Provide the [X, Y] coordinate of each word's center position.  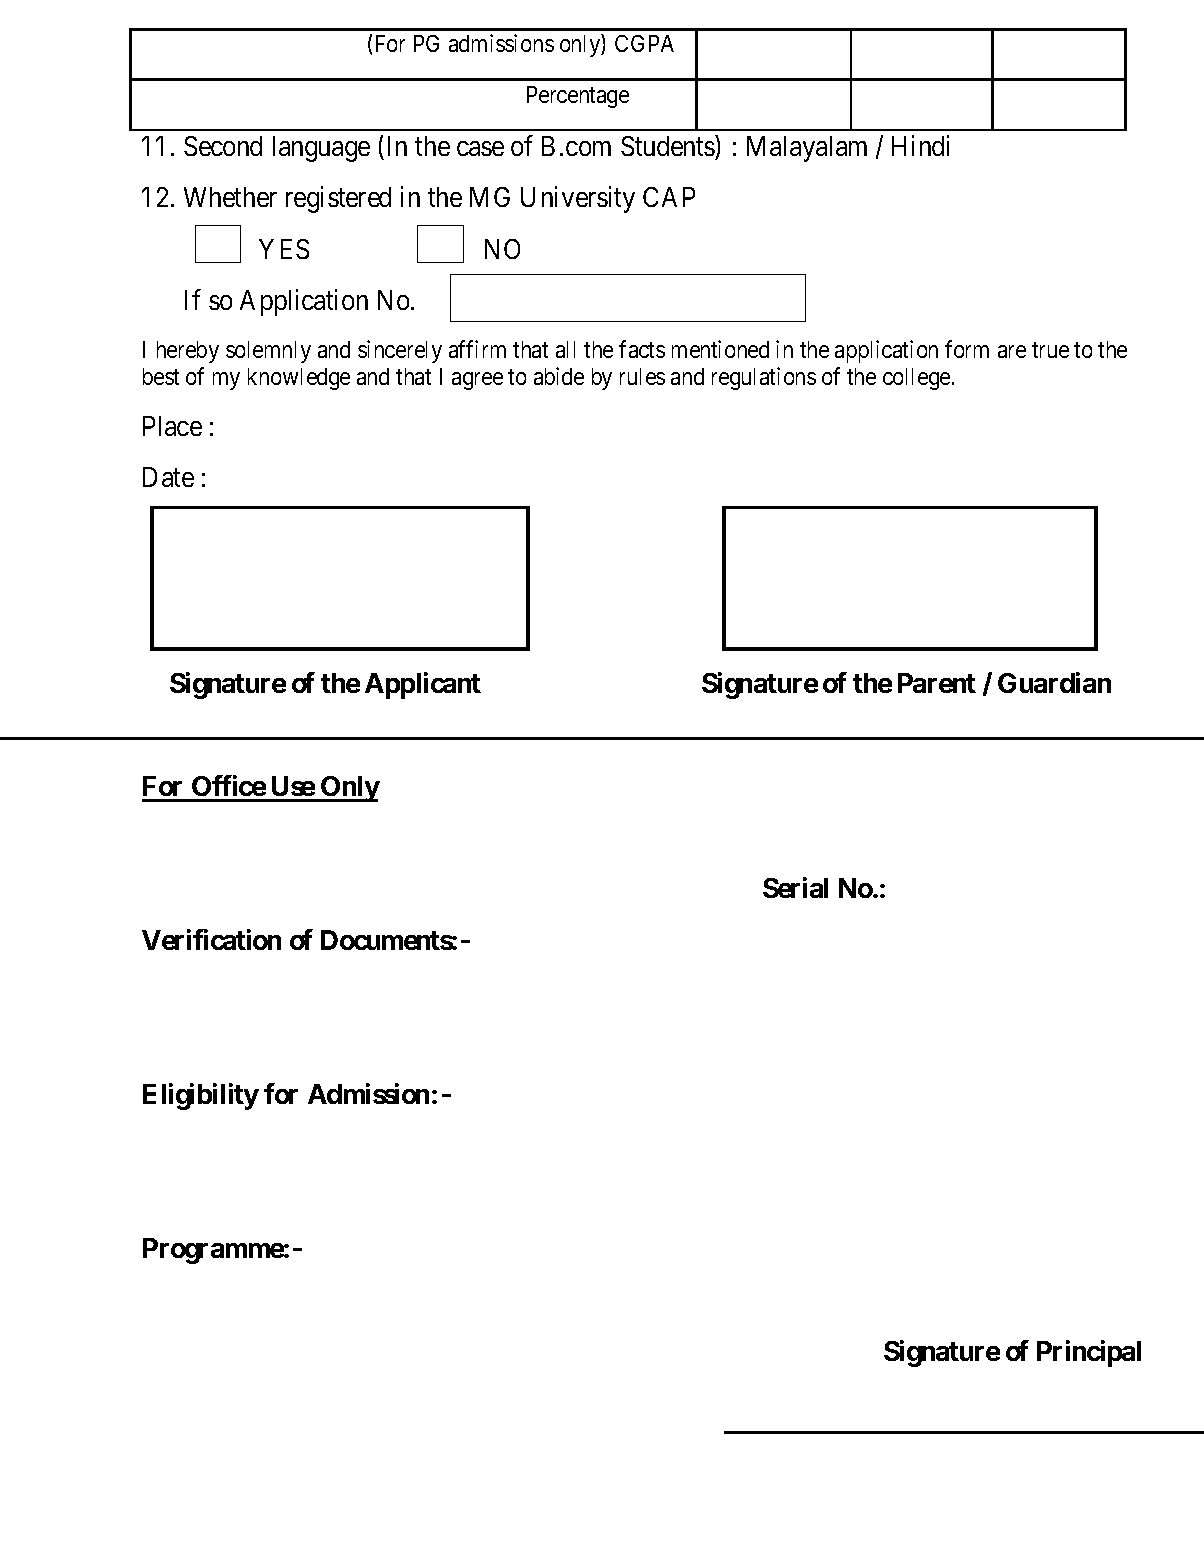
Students [668, 145]
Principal [1089, 1353]
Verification [211, 939]
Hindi [920, 145]
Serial [795, 887]
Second [223, 146]
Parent [937, 683]
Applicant [423, 685]
